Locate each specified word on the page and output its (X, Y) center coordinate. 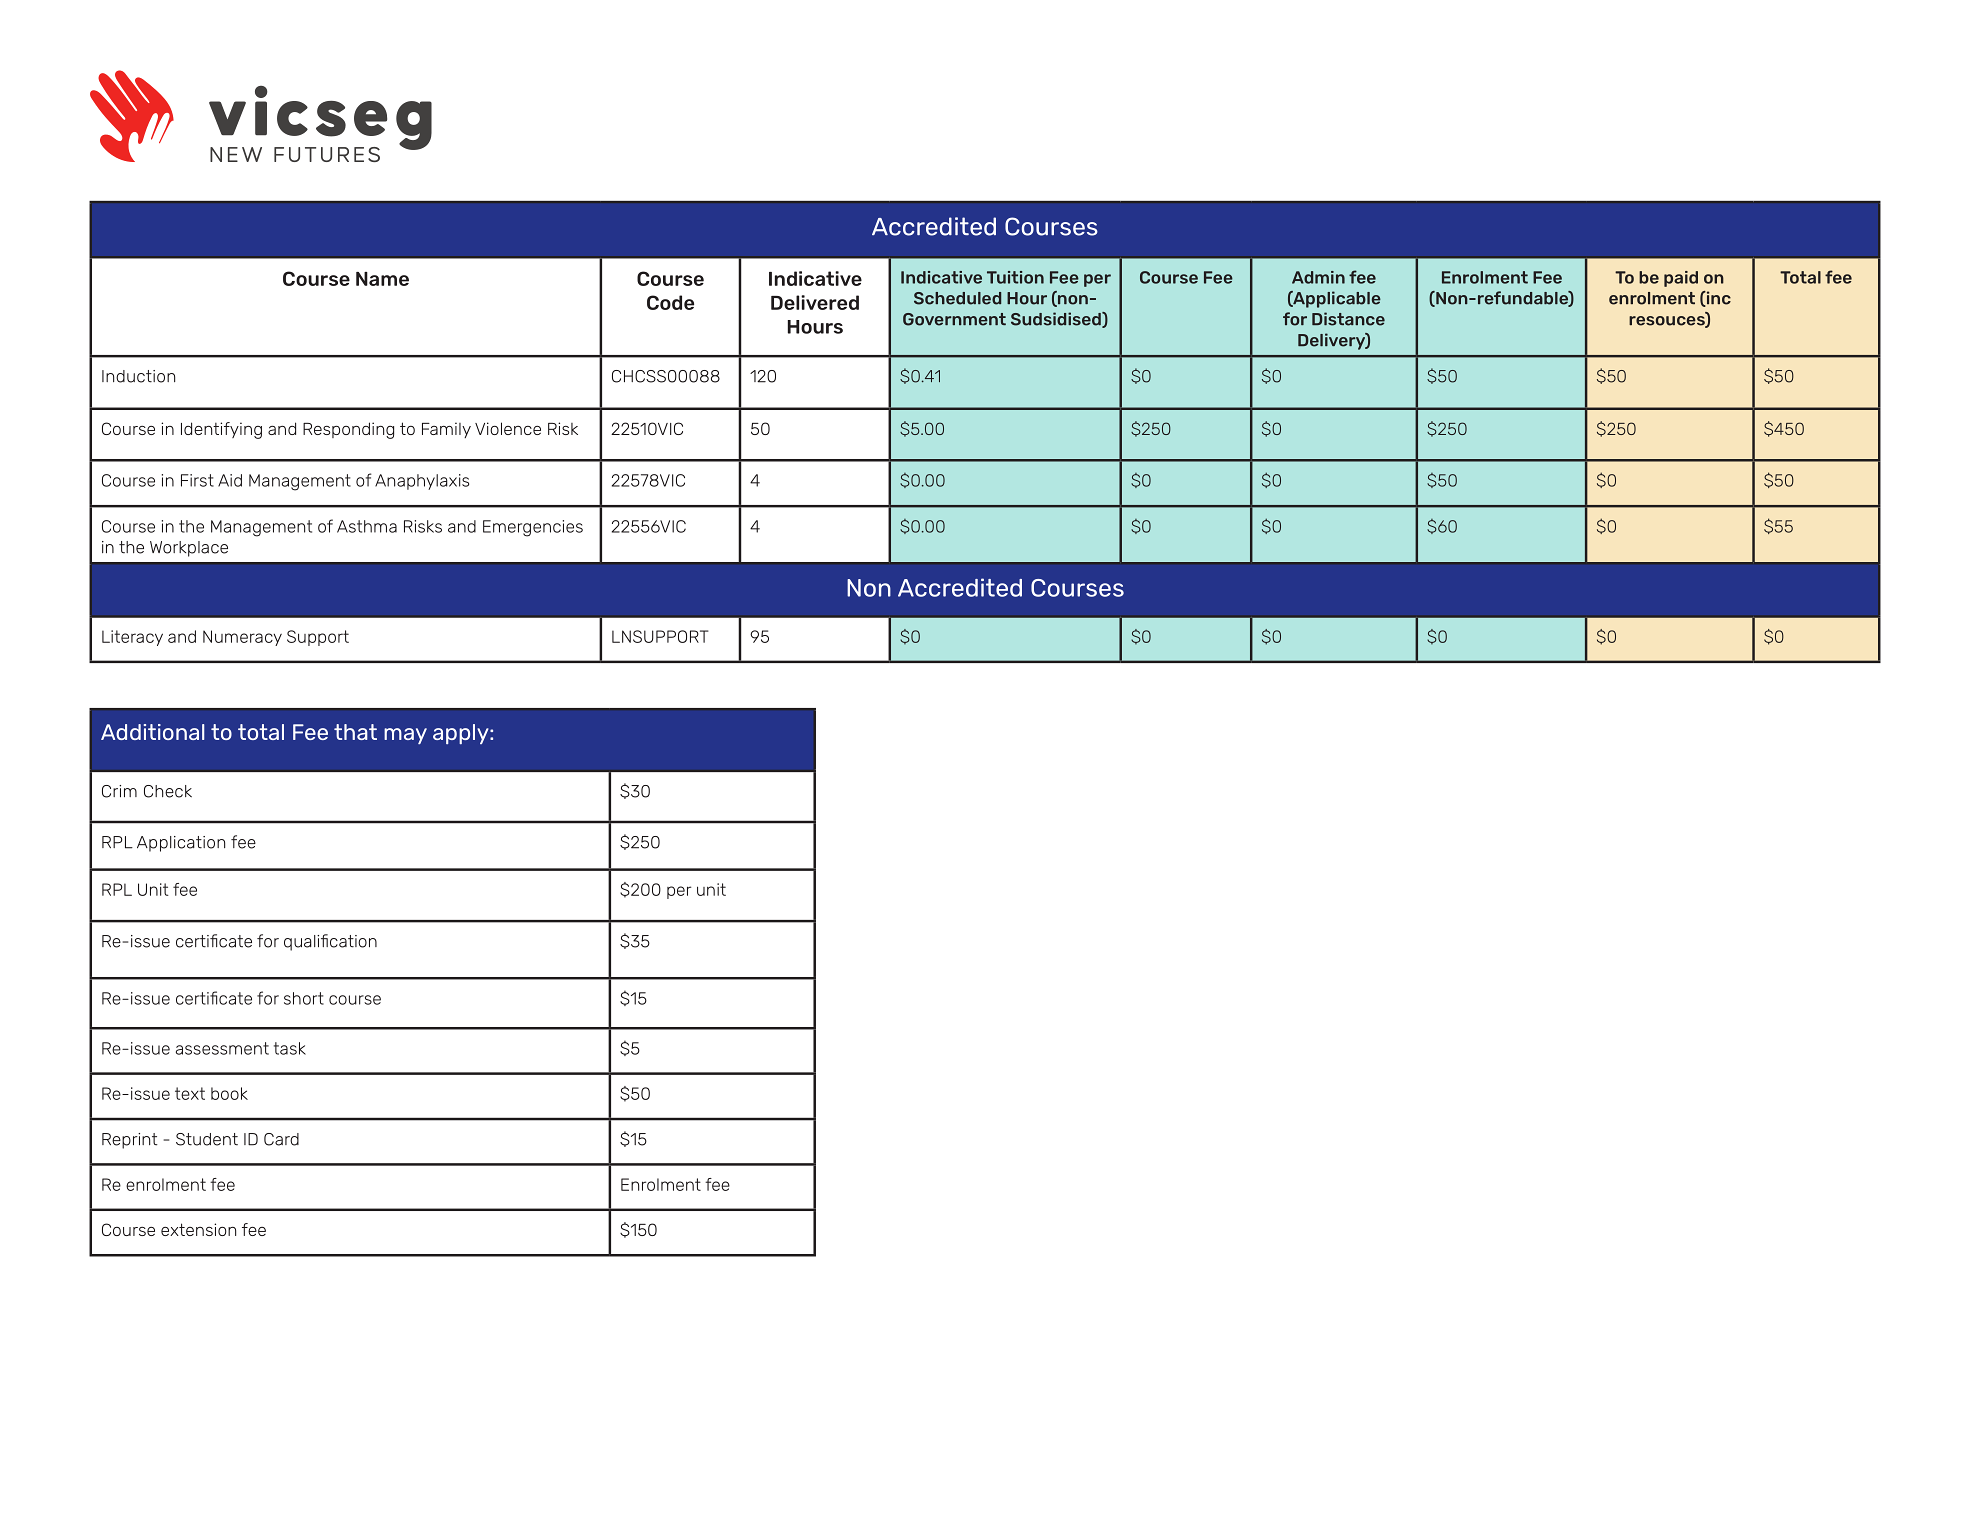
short (304, 998)
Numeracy (242, 638)
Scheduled (957, 298)
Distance (1348, 319)
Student (207, 1139)
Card (281, 1139)
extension (198, 1229)
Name (382, 279)
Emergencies (533, 528)
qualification (330, 942)
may (405, 736)
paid (1681, 279)
